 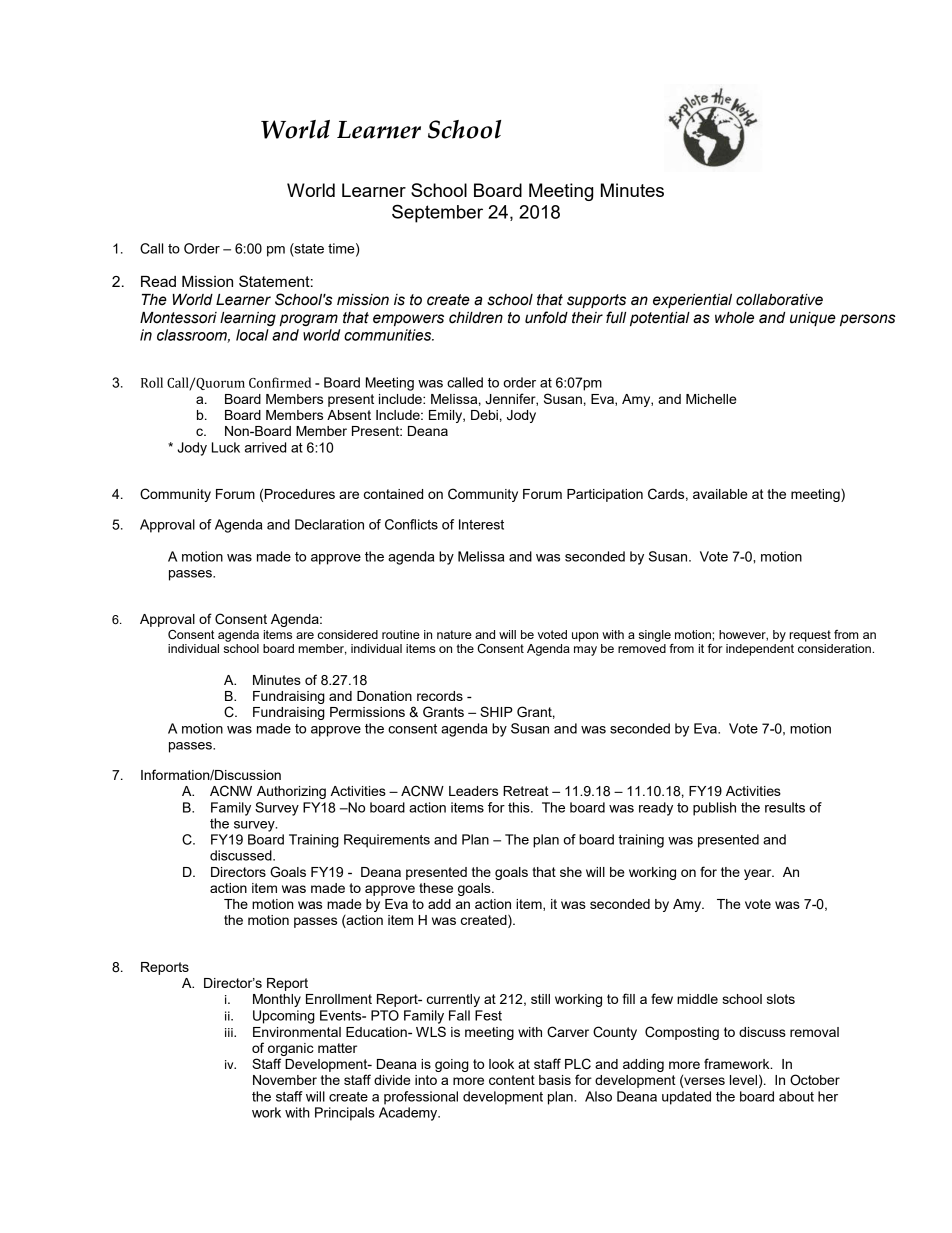 What do you see at coordinates (285, 1080) in the document?
I see `November` at bounding box center [285, 1080].
